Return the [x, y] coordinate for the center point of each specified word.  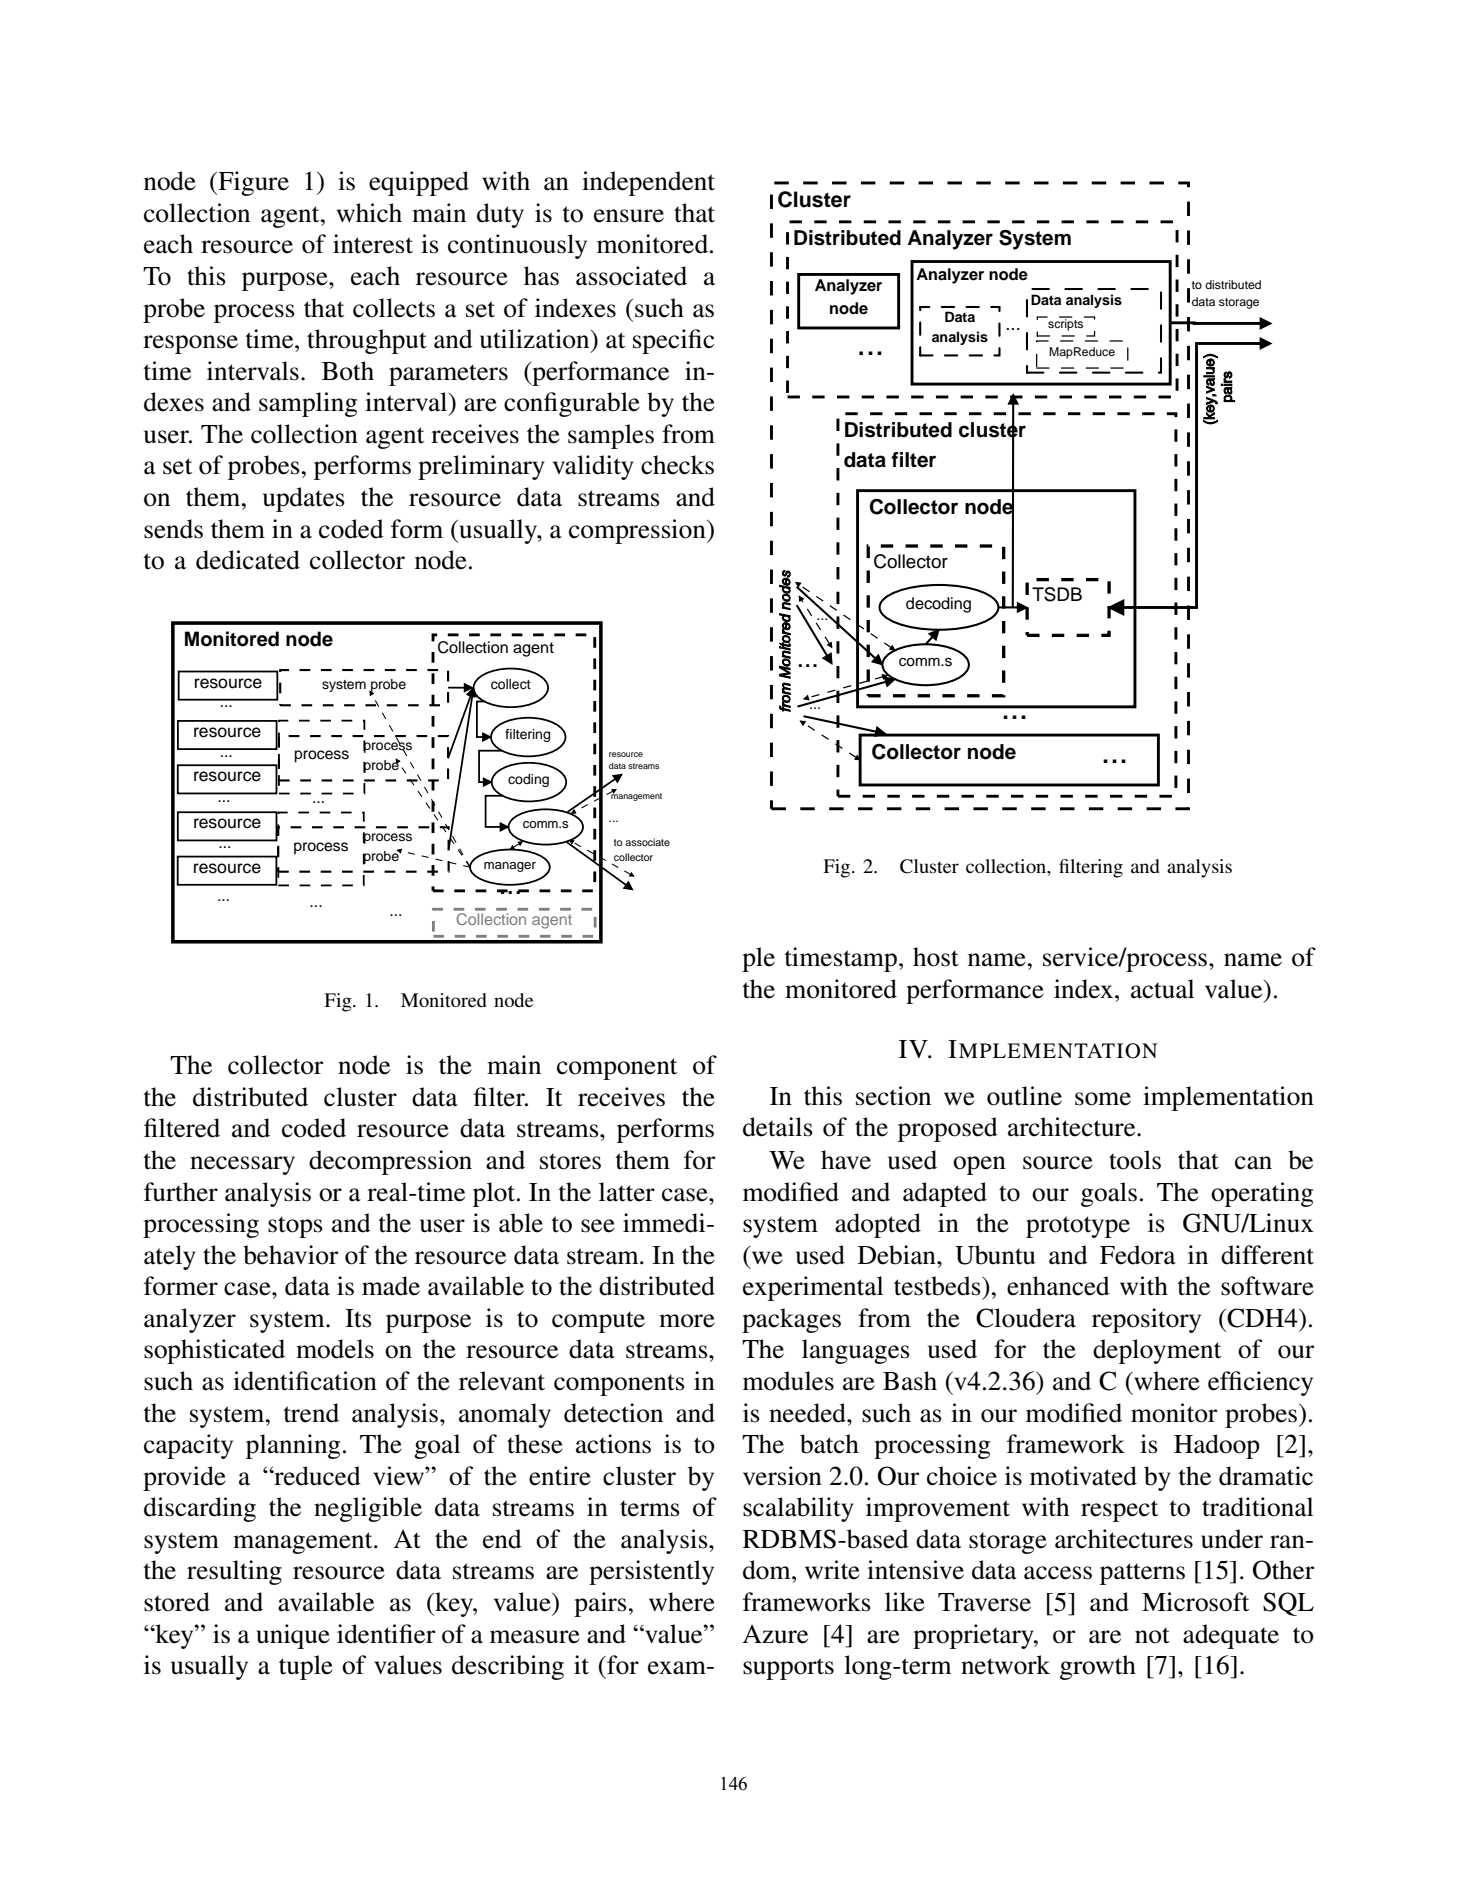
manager [510, 867]
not [1152, 1635]
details [778, 1127]
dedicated [248, 560]
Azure [775, 1634]
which [369, 213]
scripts [1066, 324]
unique [293, 1636]
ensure [629, 216]
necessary [242, 1165]
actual [1162, 989]
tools [1135, 1160]
